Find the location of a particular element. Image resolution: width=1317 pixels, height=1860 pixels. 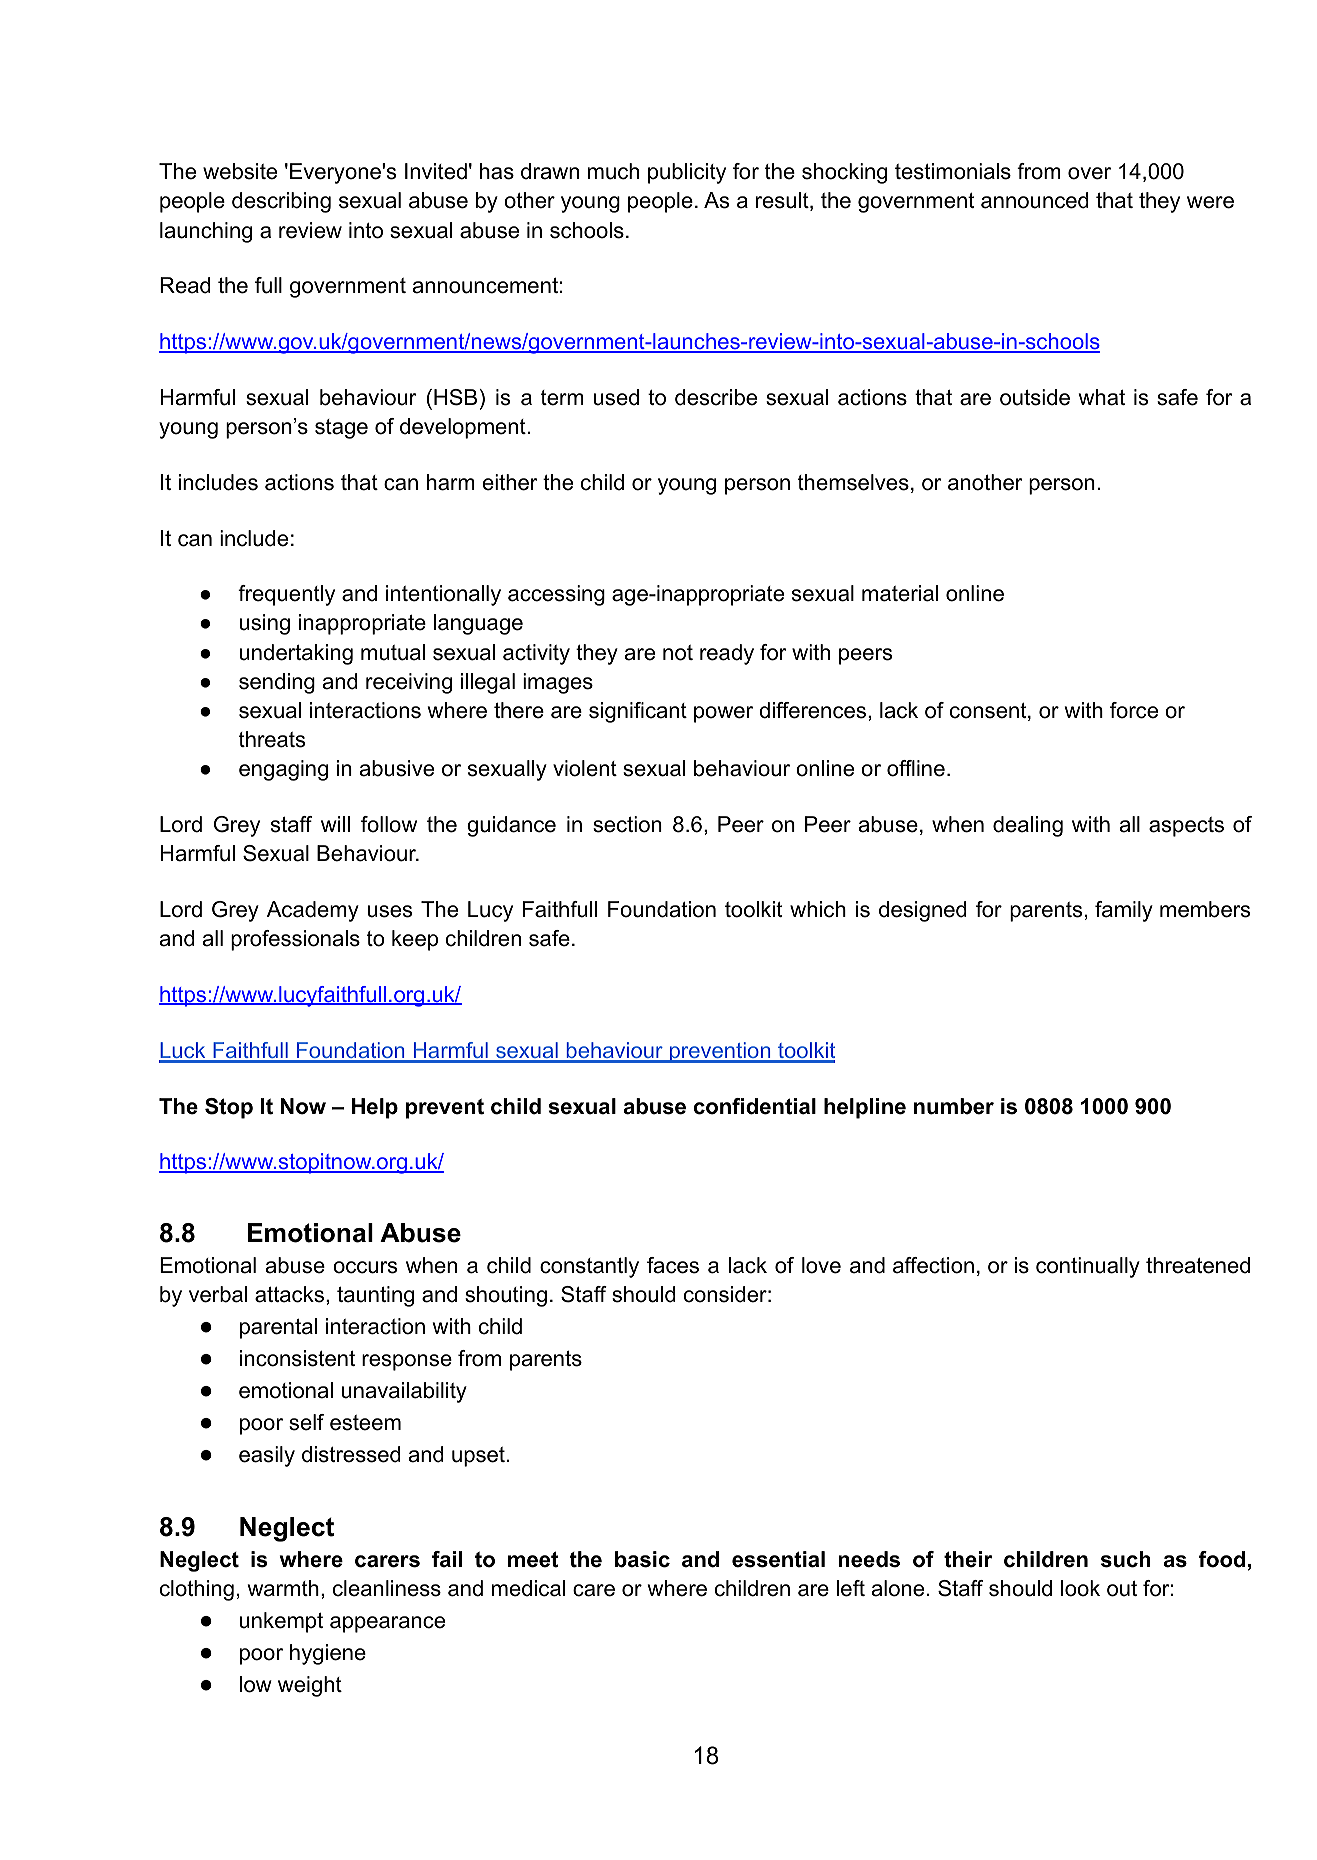

basic is located at coordinates (642, 1559).
